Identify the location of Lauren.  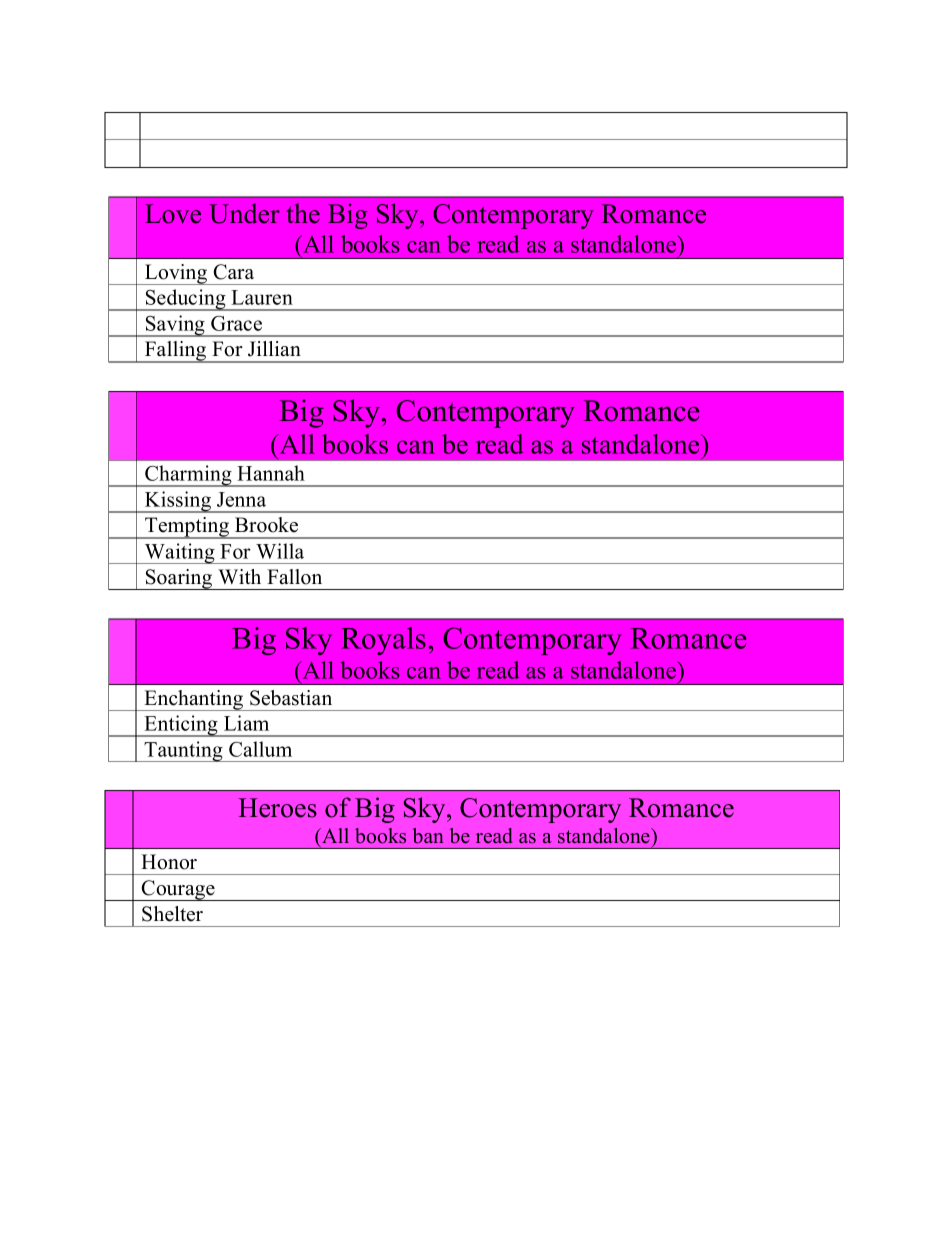
(262, 297).
